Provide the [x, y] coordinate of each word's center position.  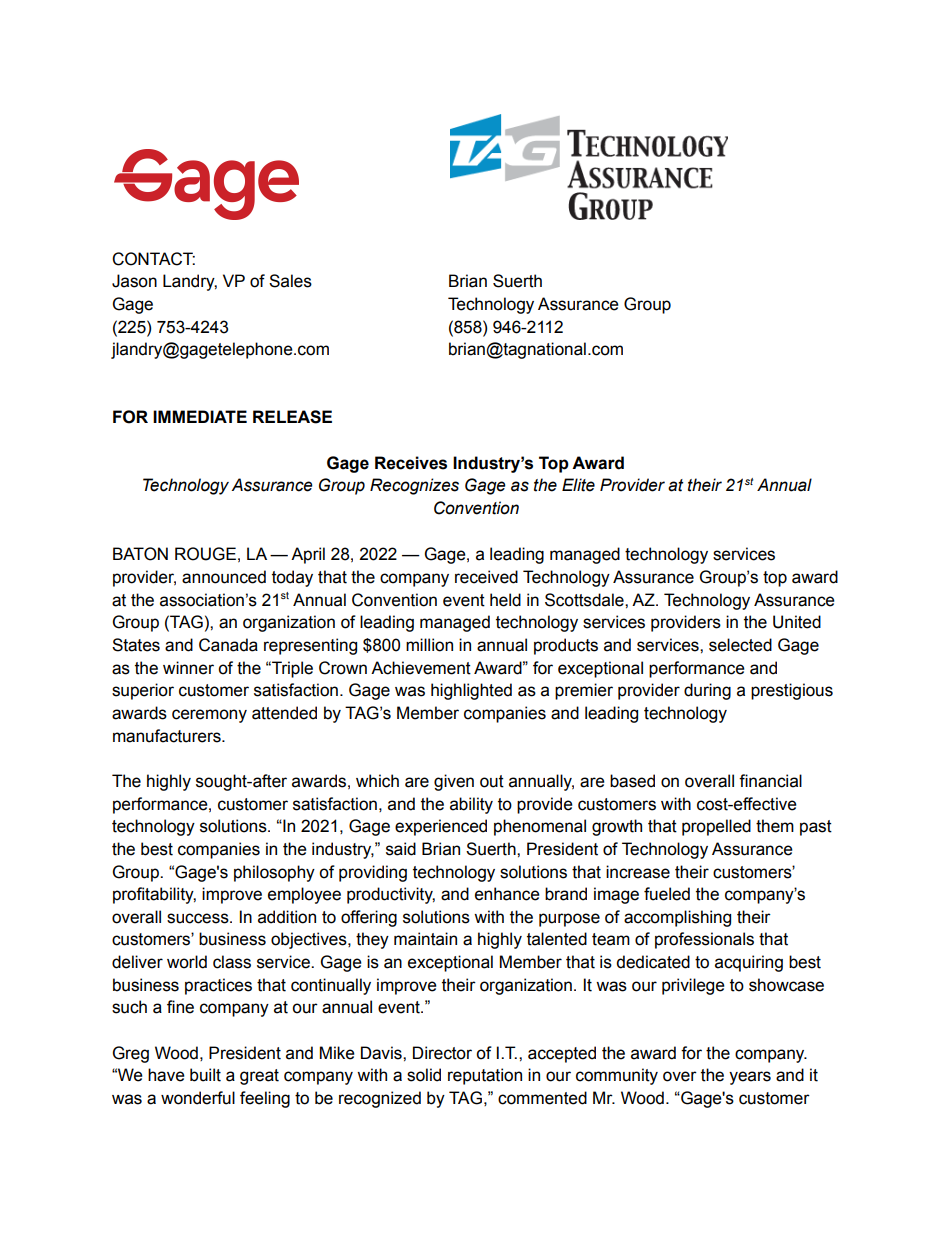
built [205, 1075]
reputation [485, 1076]
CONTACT [153, 259]
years [750, 1078]
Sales [290, 281]
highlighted [471, 691]
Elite [578, 485]
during [707, 691]
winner [188, 668]
